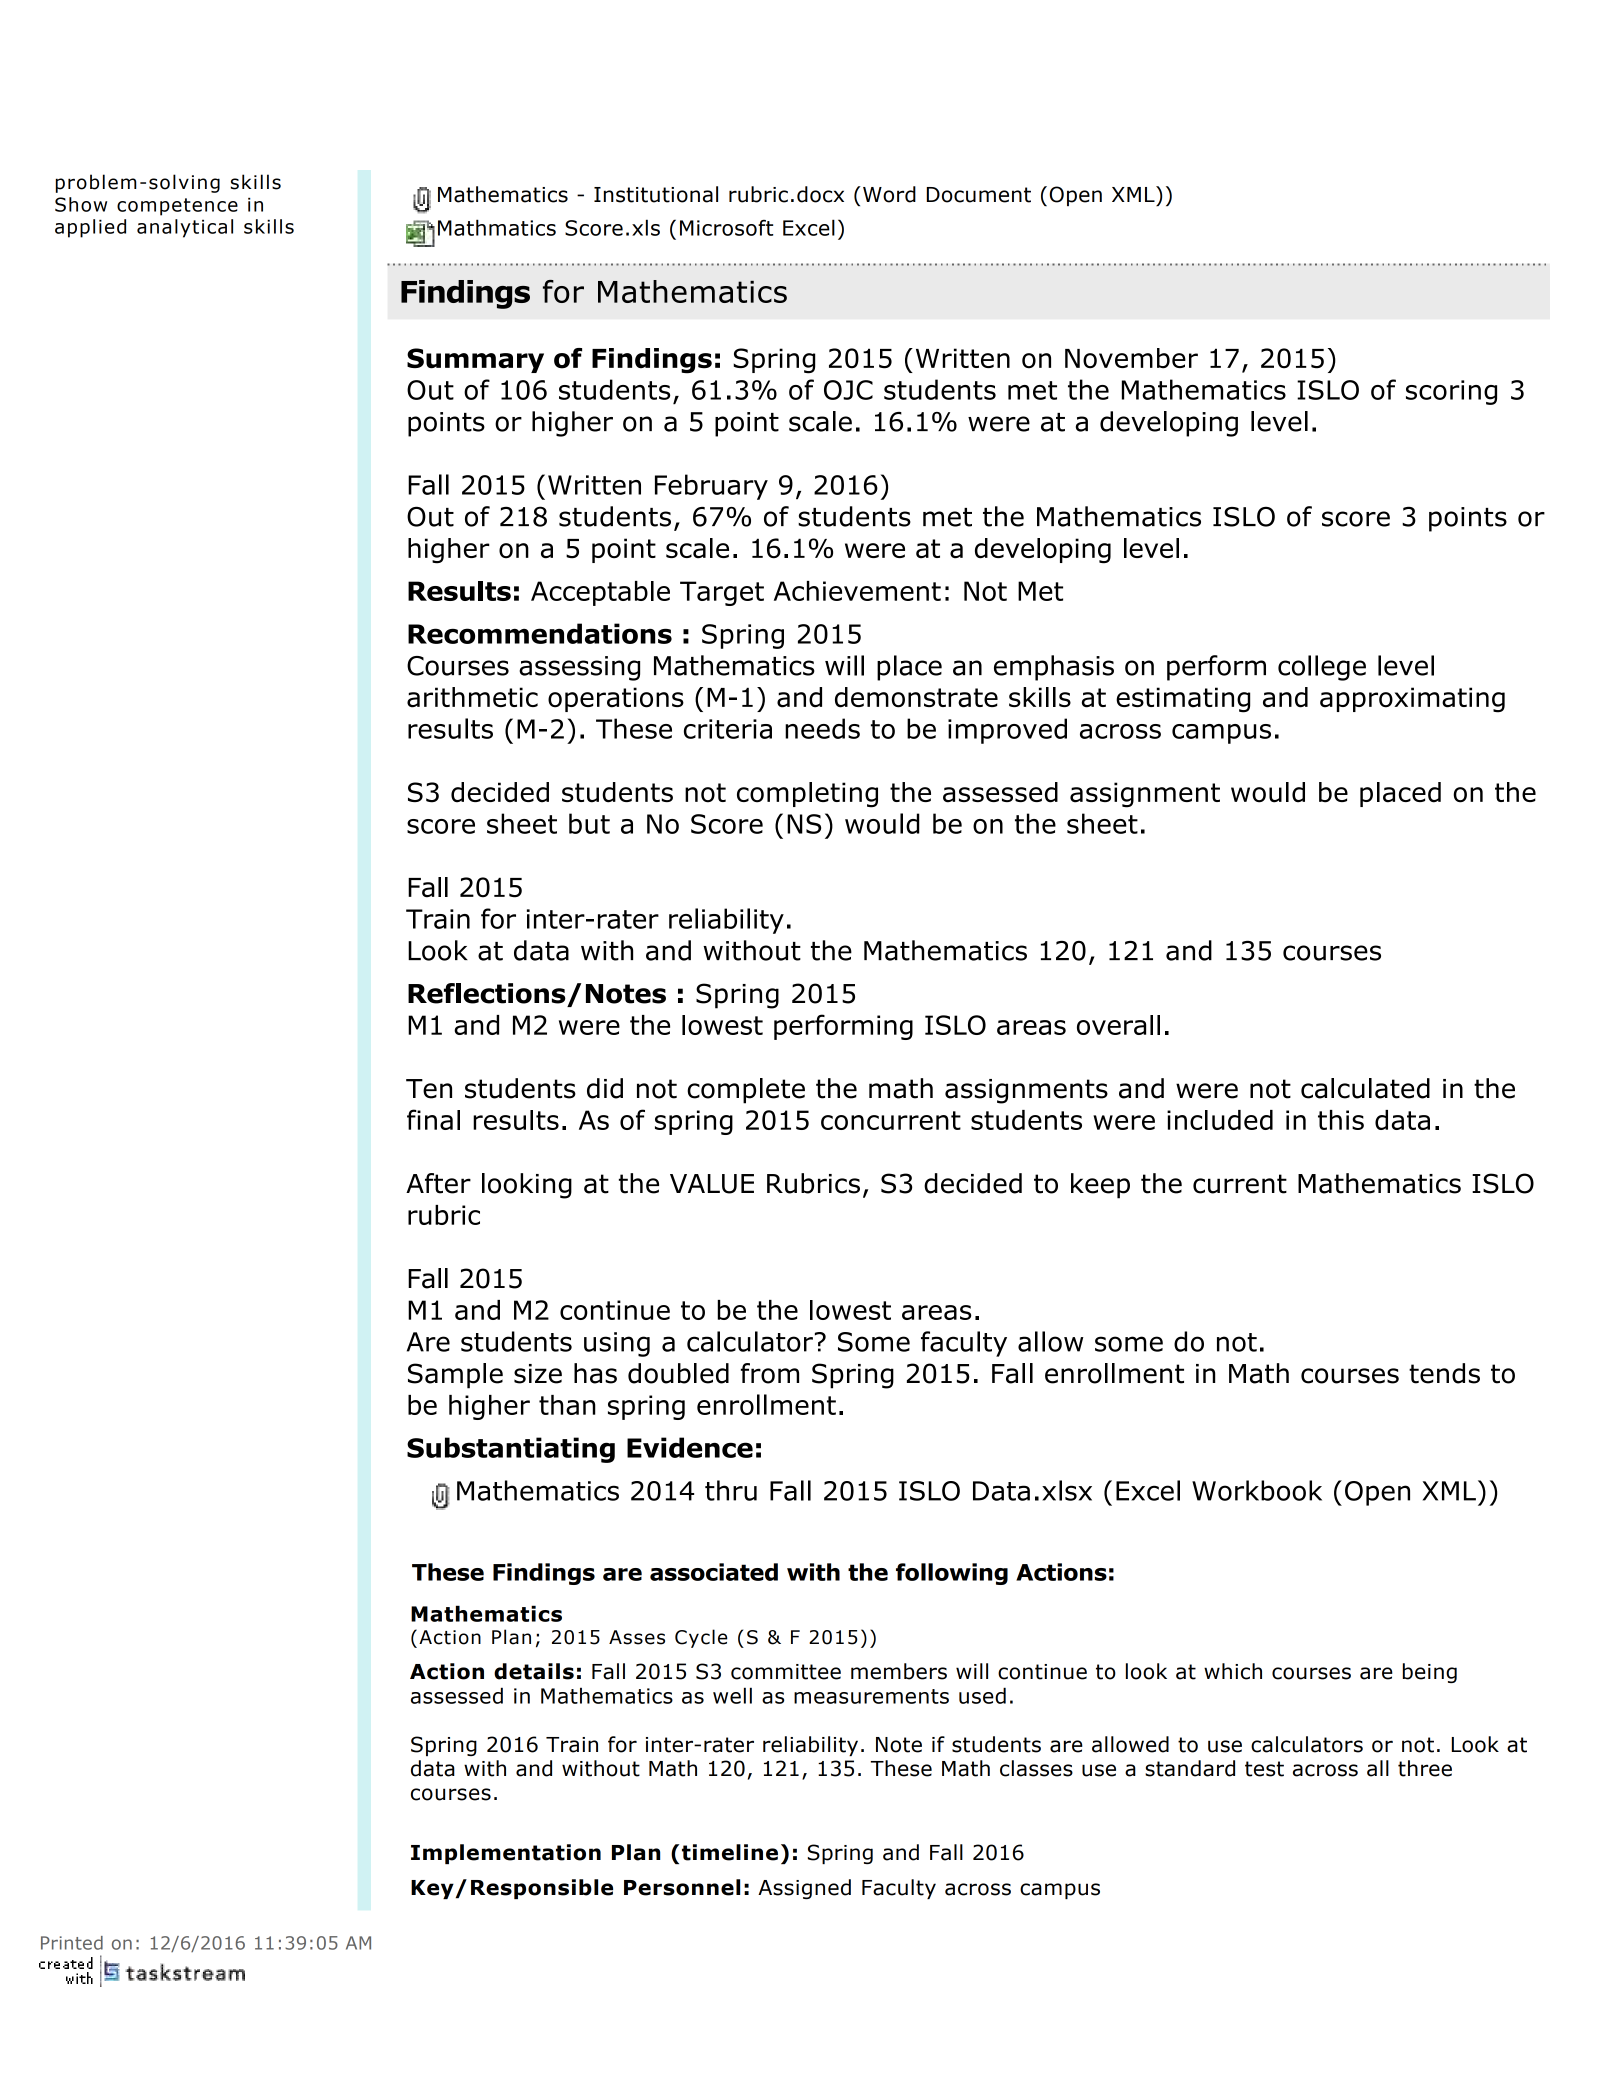  I want to click on calculated, so click(1365, 1088).
